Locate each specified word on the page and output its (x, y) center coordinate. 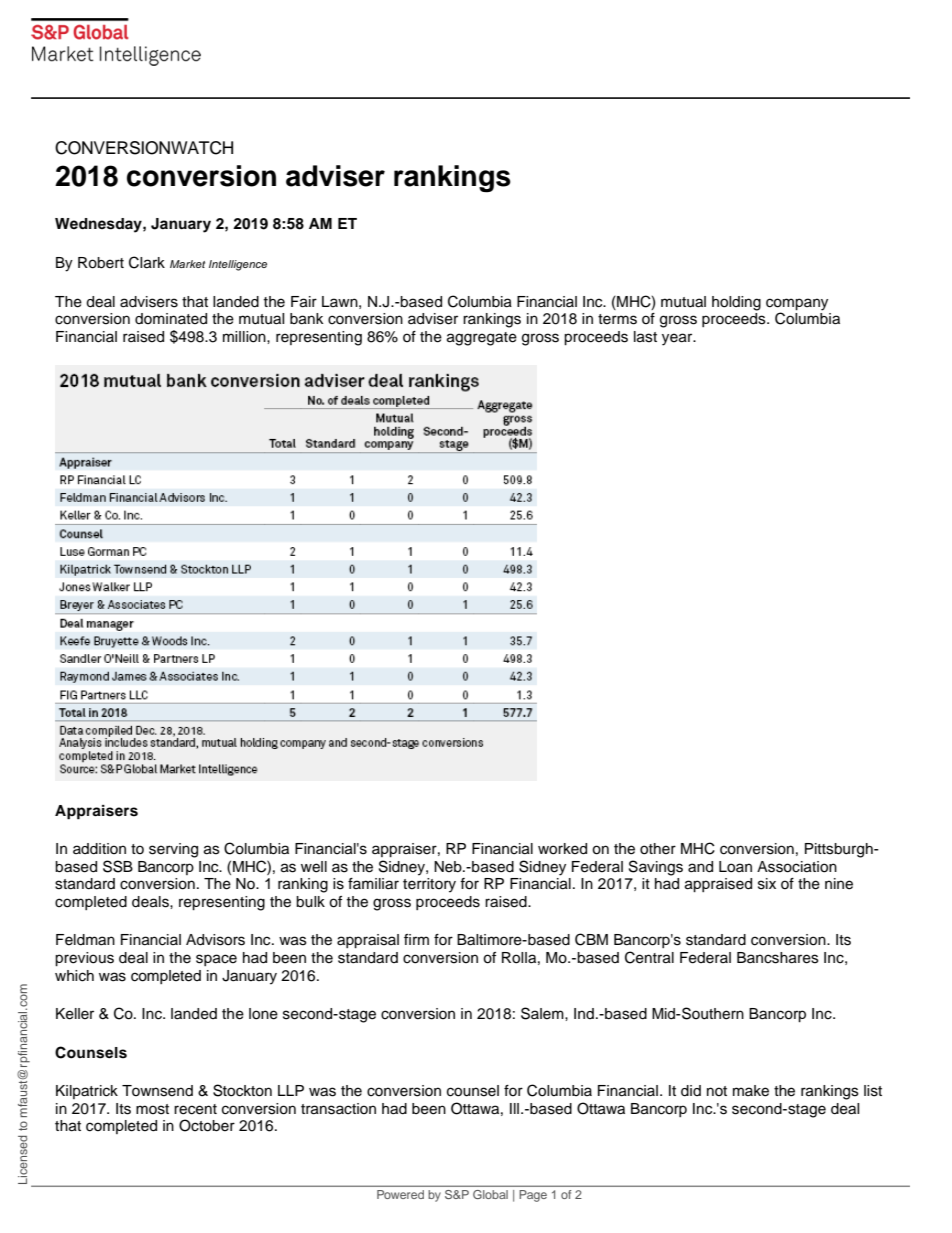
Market (187, 264)
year (678, 339)
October (207, 1125)
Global (490, 1194)
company (797, 304)
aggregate (482, 339)
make (751, 1091)
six (767, 884)
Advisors (215, 940)
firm (416, 939)
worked (562, 849)
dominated (171, 319)
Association (797, 867)
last (645, 337)
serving (173, 850)
